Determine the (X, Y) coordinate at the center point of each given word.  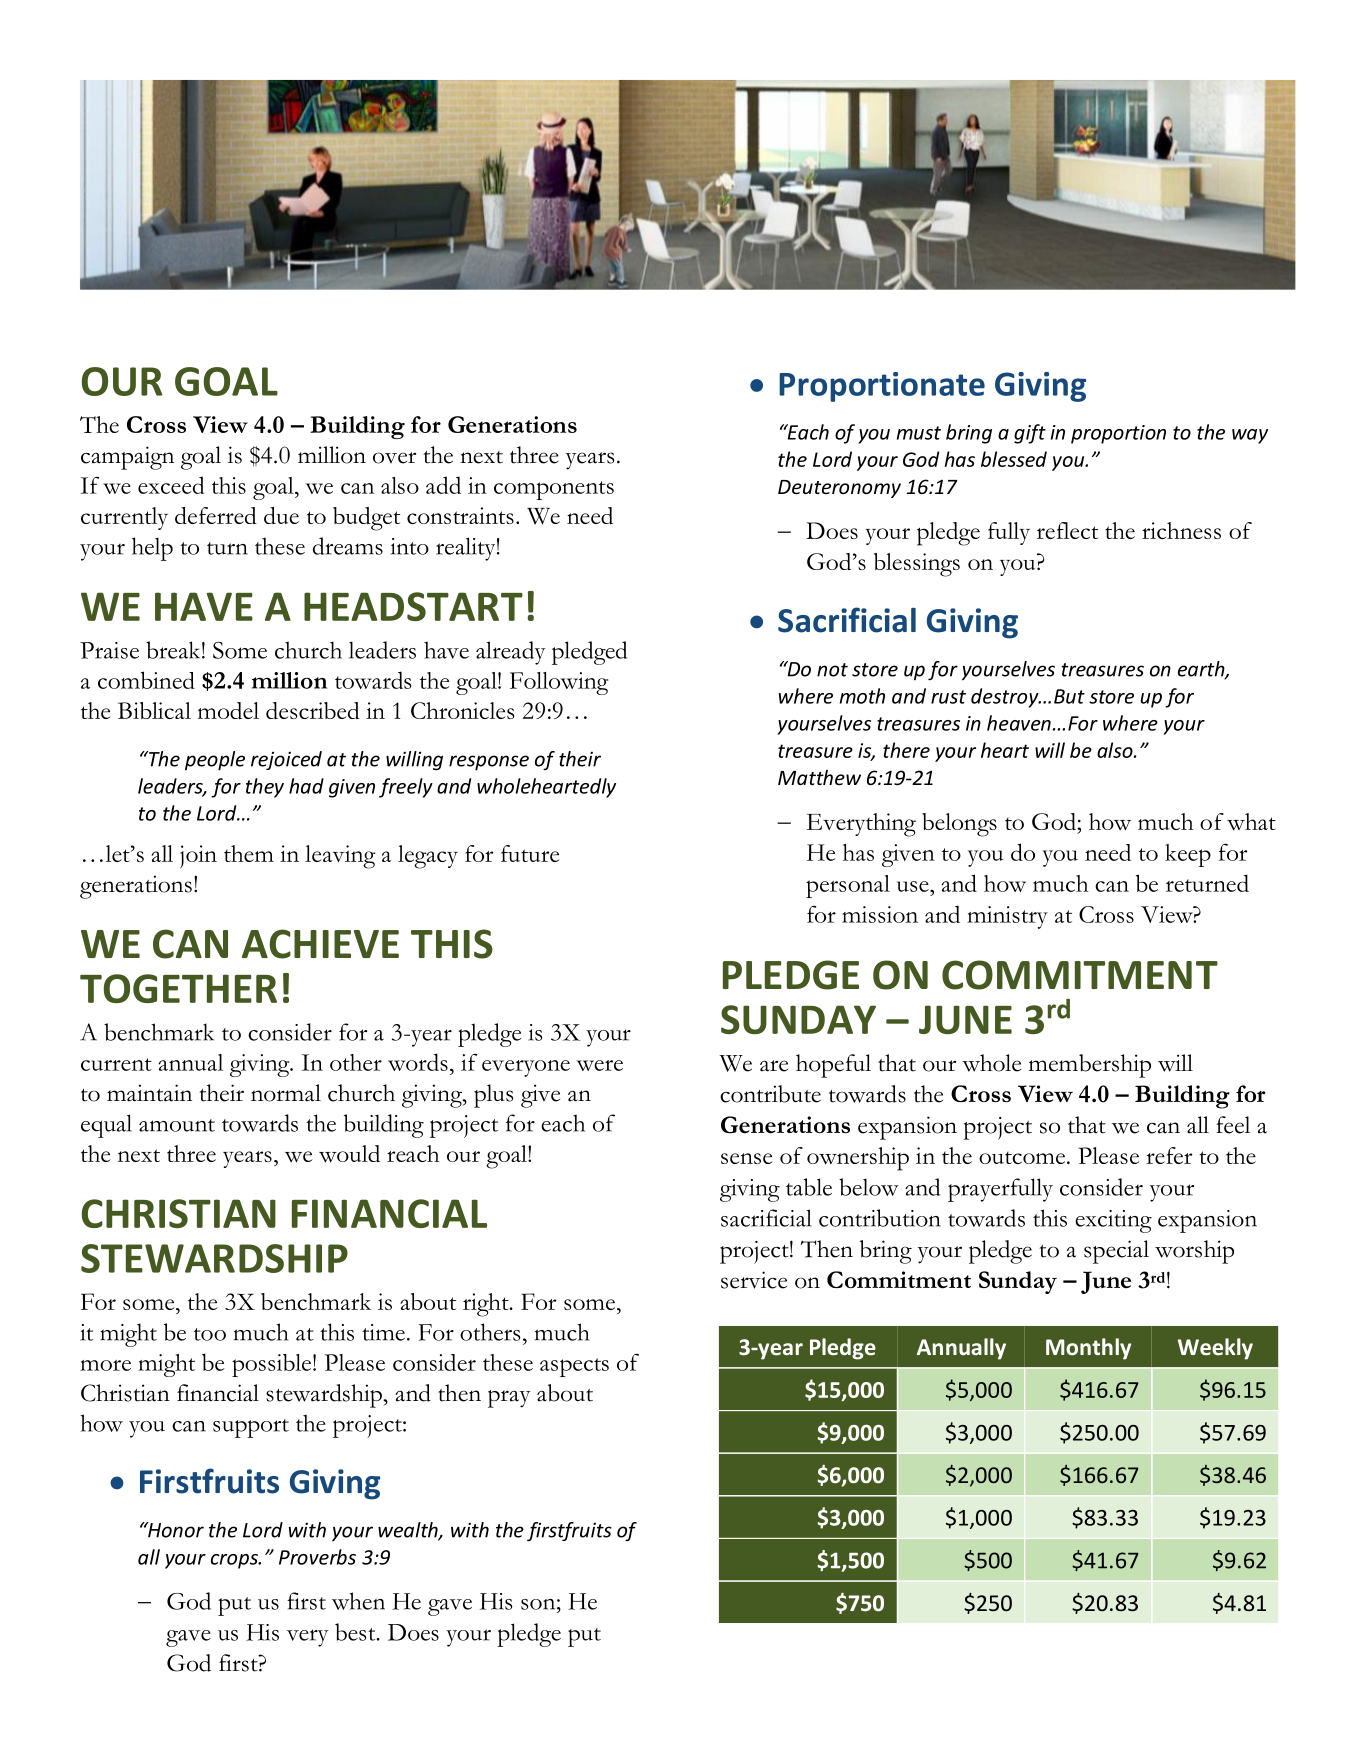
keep (1188, 855)
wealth (409, 1531)
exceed (171, 485)
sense (746, 1158)
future (530, 853)
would (349, 1154)
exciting (1113, 1221)
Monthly (1088, 1349)
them (249, 853)
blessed (1014, 459)
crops (235, 1561)
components (554, 490)
